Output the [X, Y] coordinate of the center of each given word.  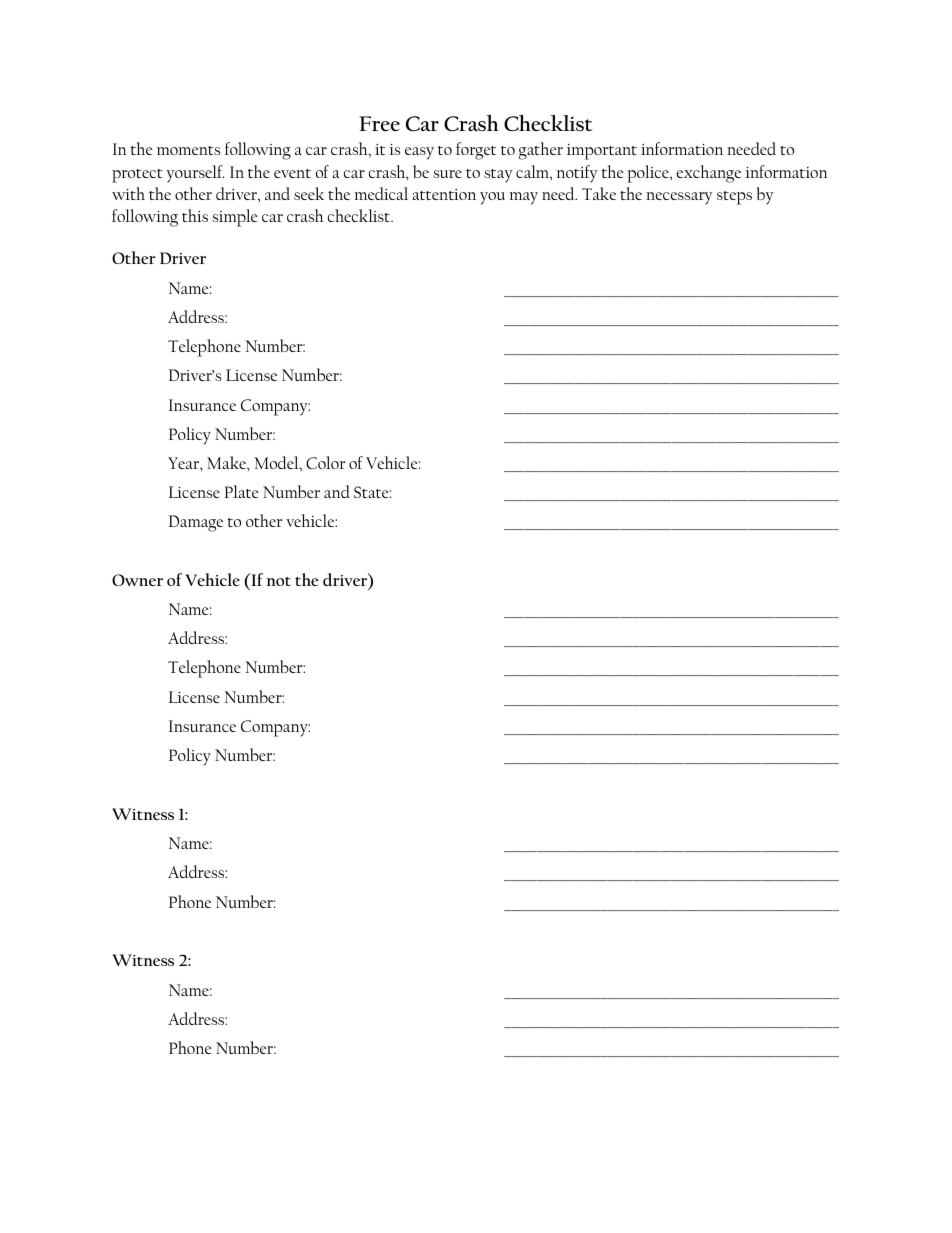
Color [326, 462]
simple [235, 218]
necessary [679, 198]
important [602, 152]
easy [419, 153]
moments [188, 150]
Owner [137, 580]
